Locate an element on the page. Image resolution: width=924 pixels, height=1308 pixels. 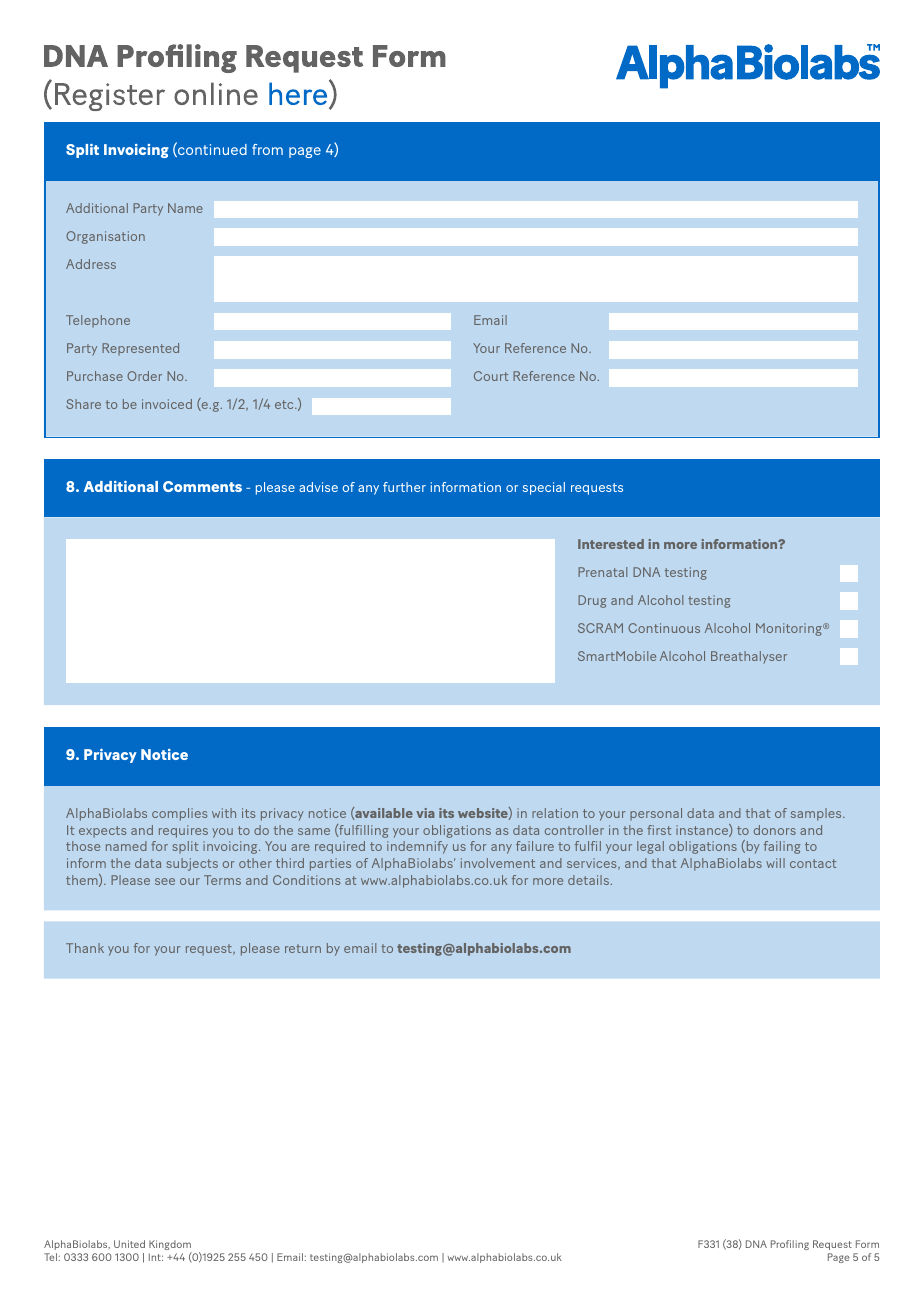
from is located at coordinates (267, 149).
